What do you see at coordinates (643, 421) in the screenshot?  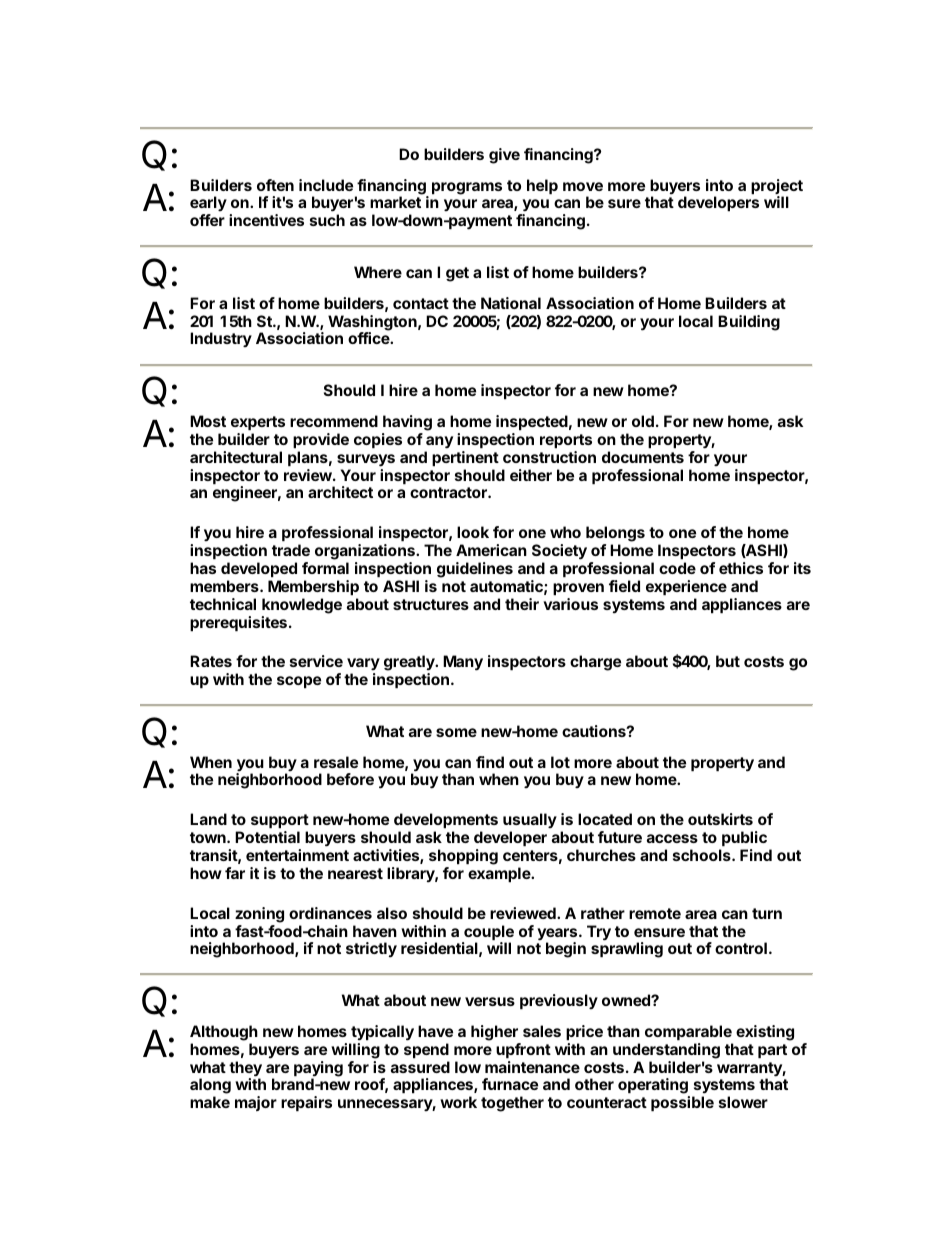 I see `old` at bounding box center [643, 421].
